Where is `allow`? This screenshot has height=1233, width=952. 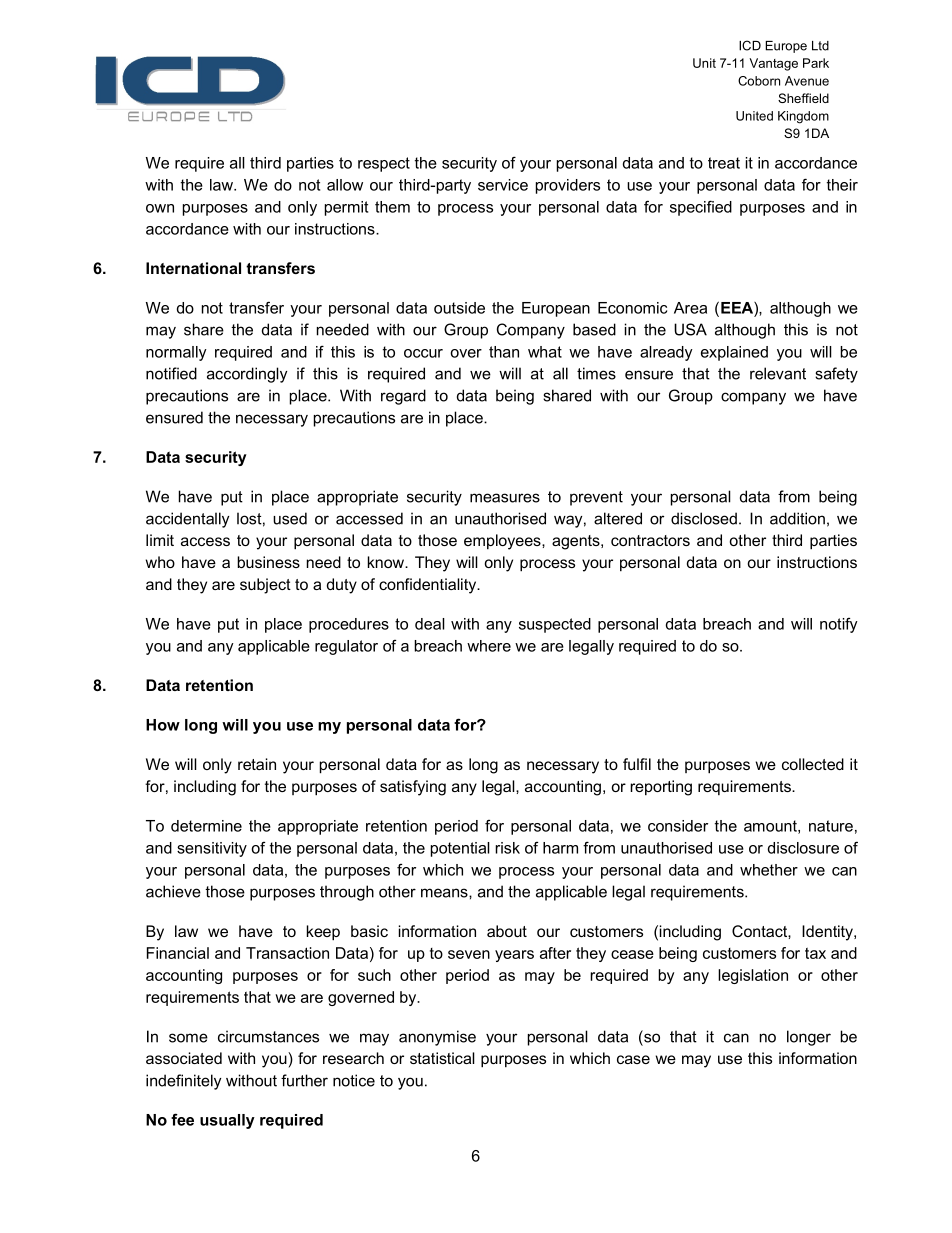
allow is located at coordinates (345, 185).
